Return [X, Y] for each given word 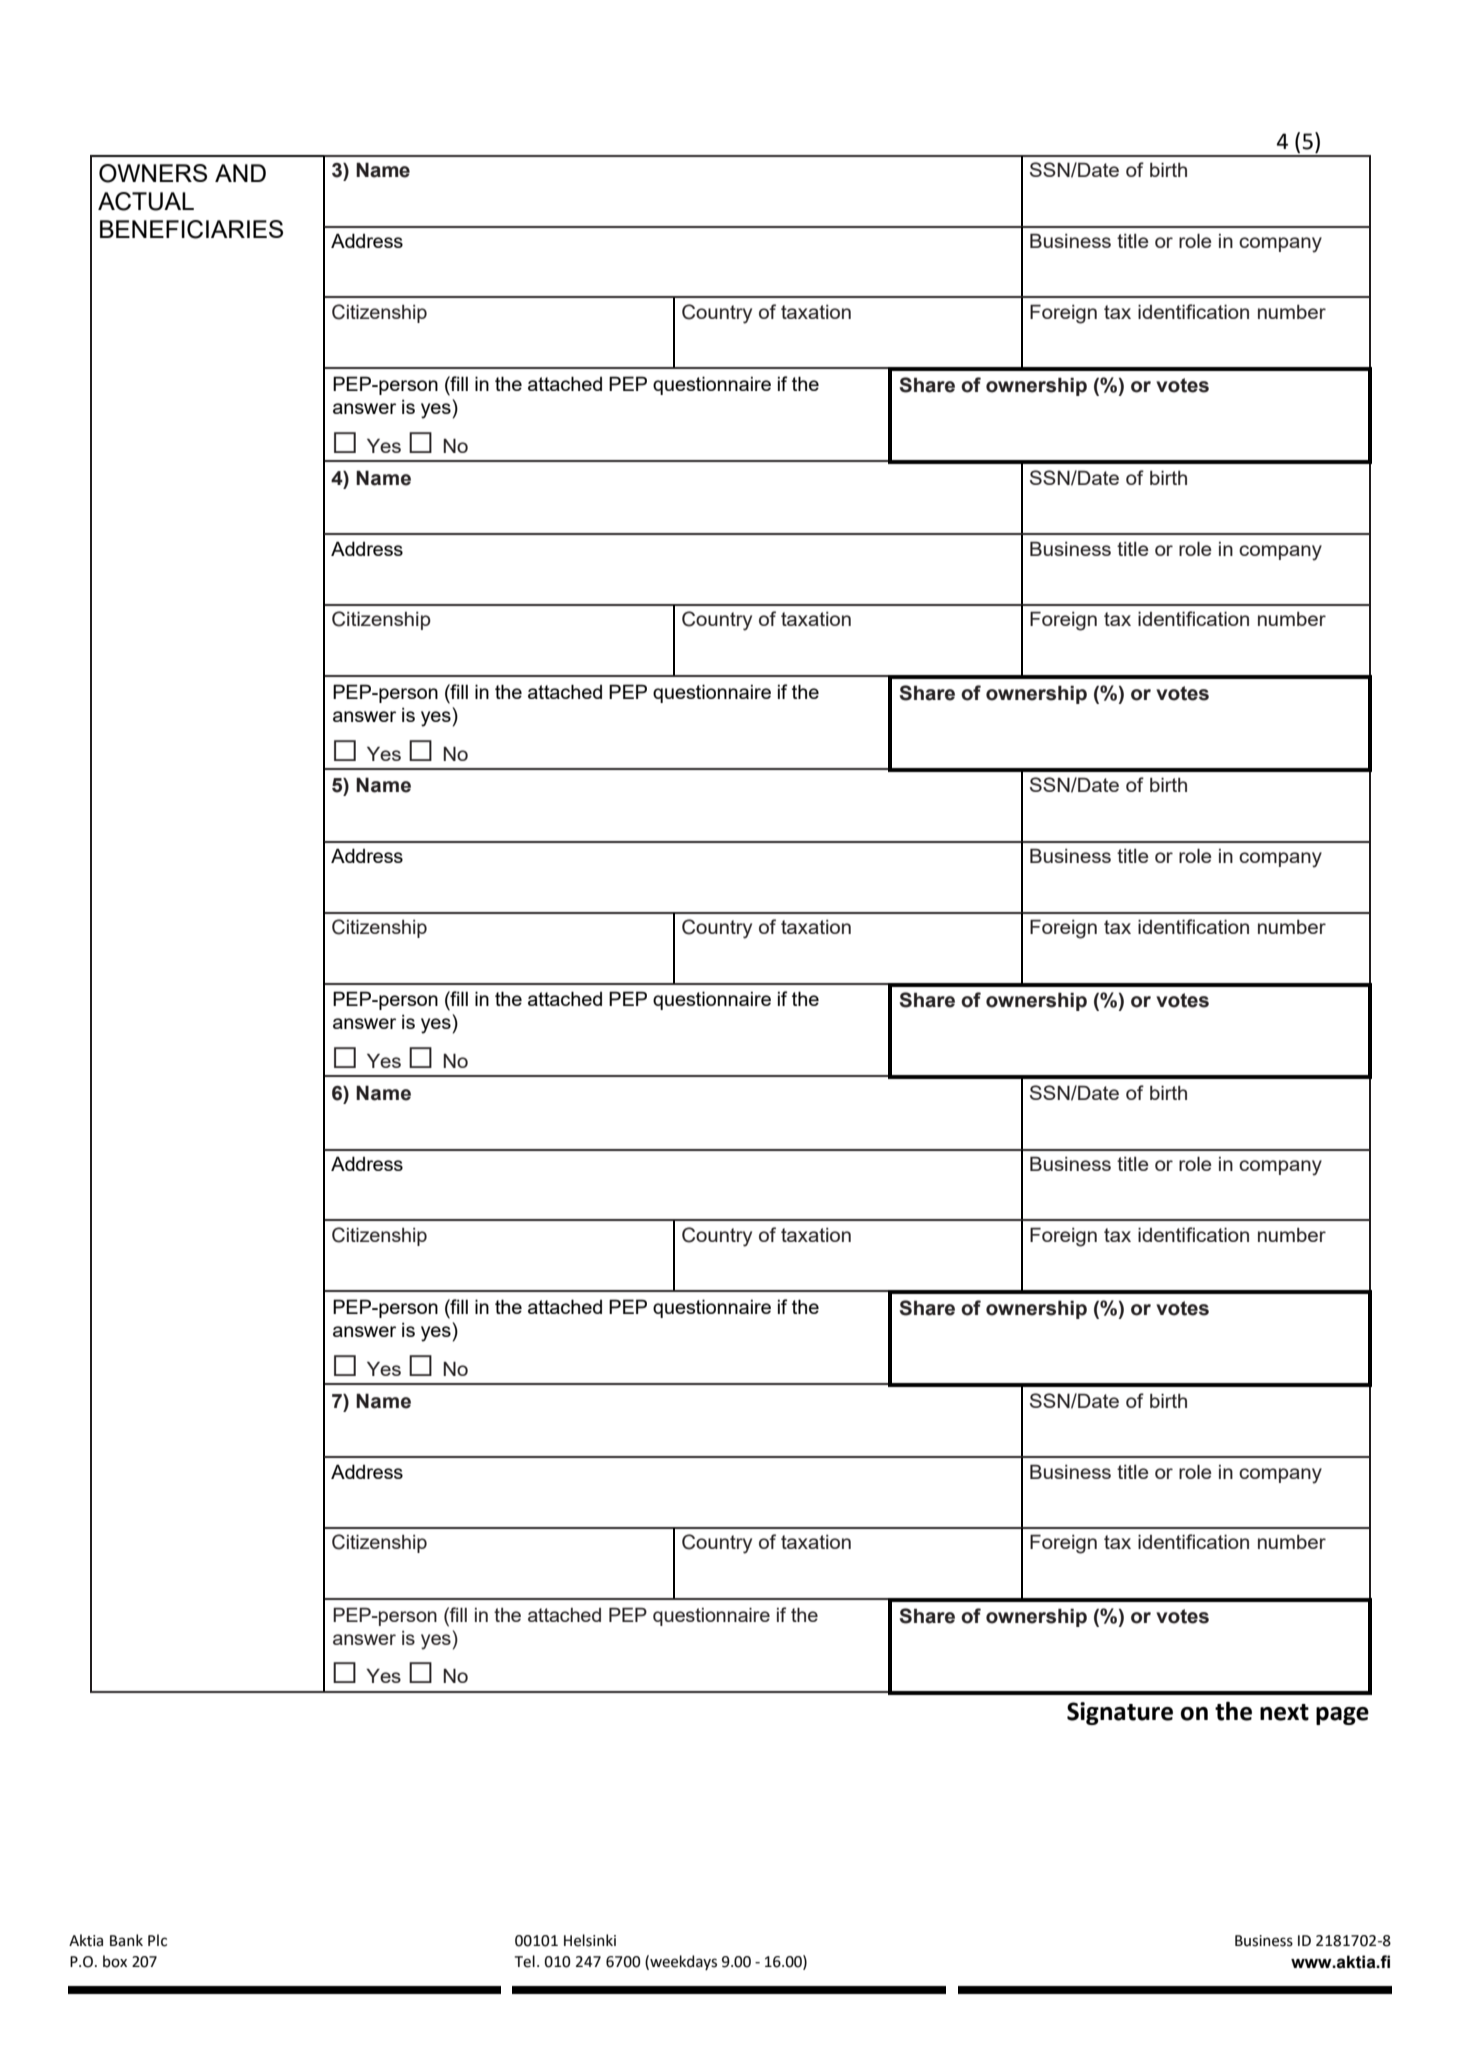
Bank [126, 1940]
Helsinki [590, 1940]
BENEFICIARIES [191, 229]
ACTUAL [146, 201]
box [115, 1961]
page [1342, 1716]
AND [240, 173]
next [1284, 1712]
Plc [157, 1940]
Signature [1120, 1713]
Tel [525, 1961]
